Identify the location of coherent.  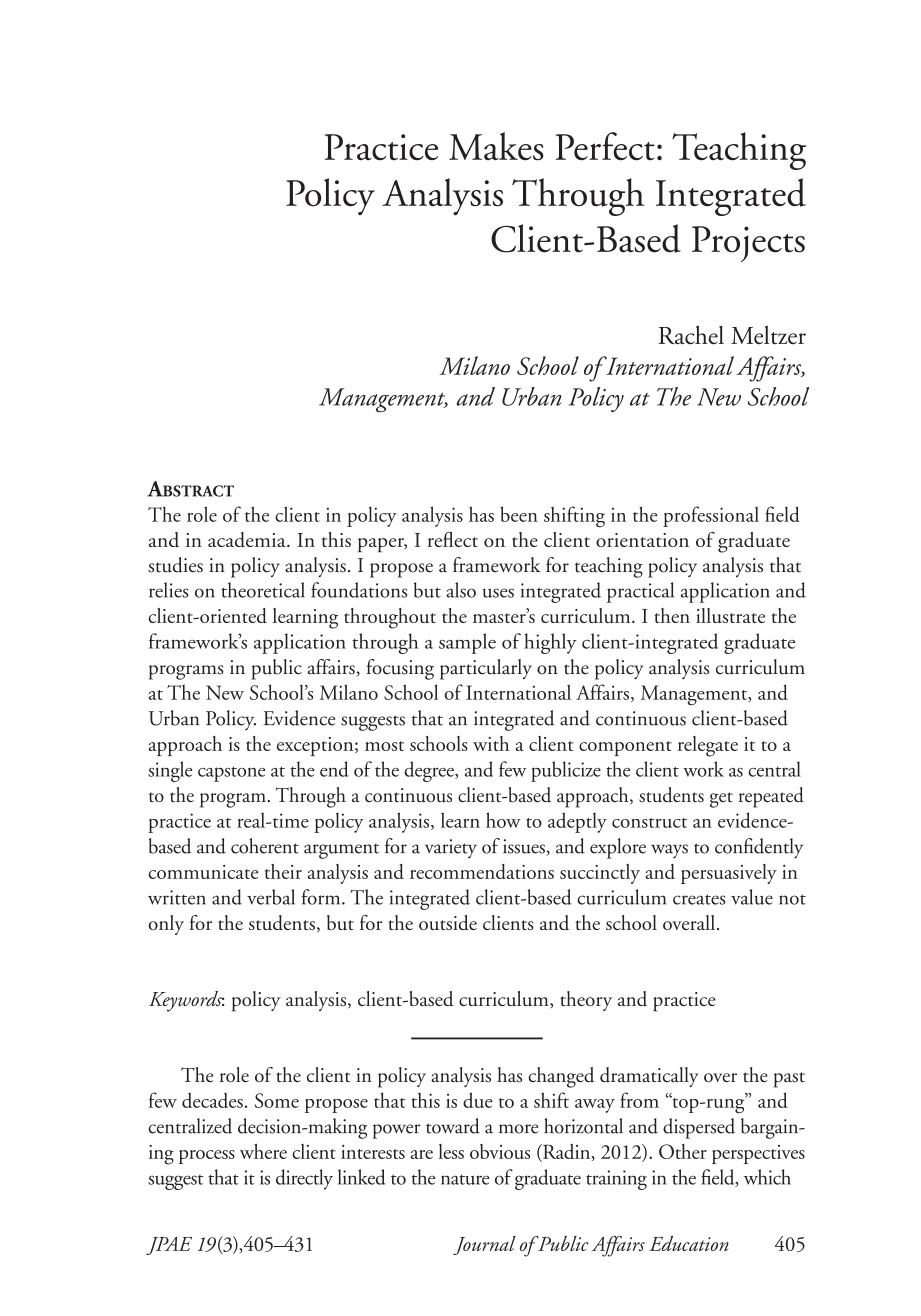
(265, 846).
